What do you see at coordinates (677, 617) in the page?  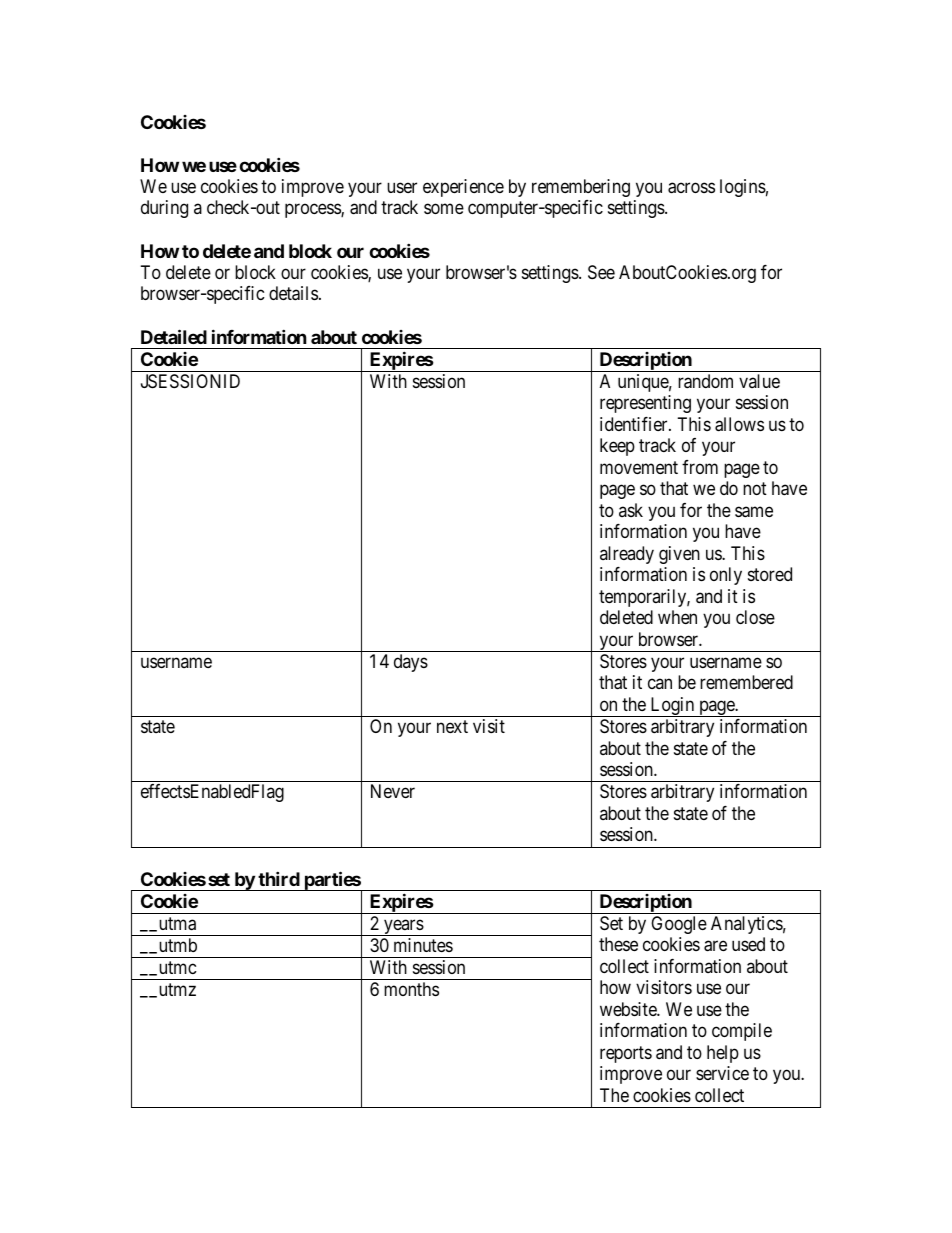 I see `when` at bounding box center [677, 617].
